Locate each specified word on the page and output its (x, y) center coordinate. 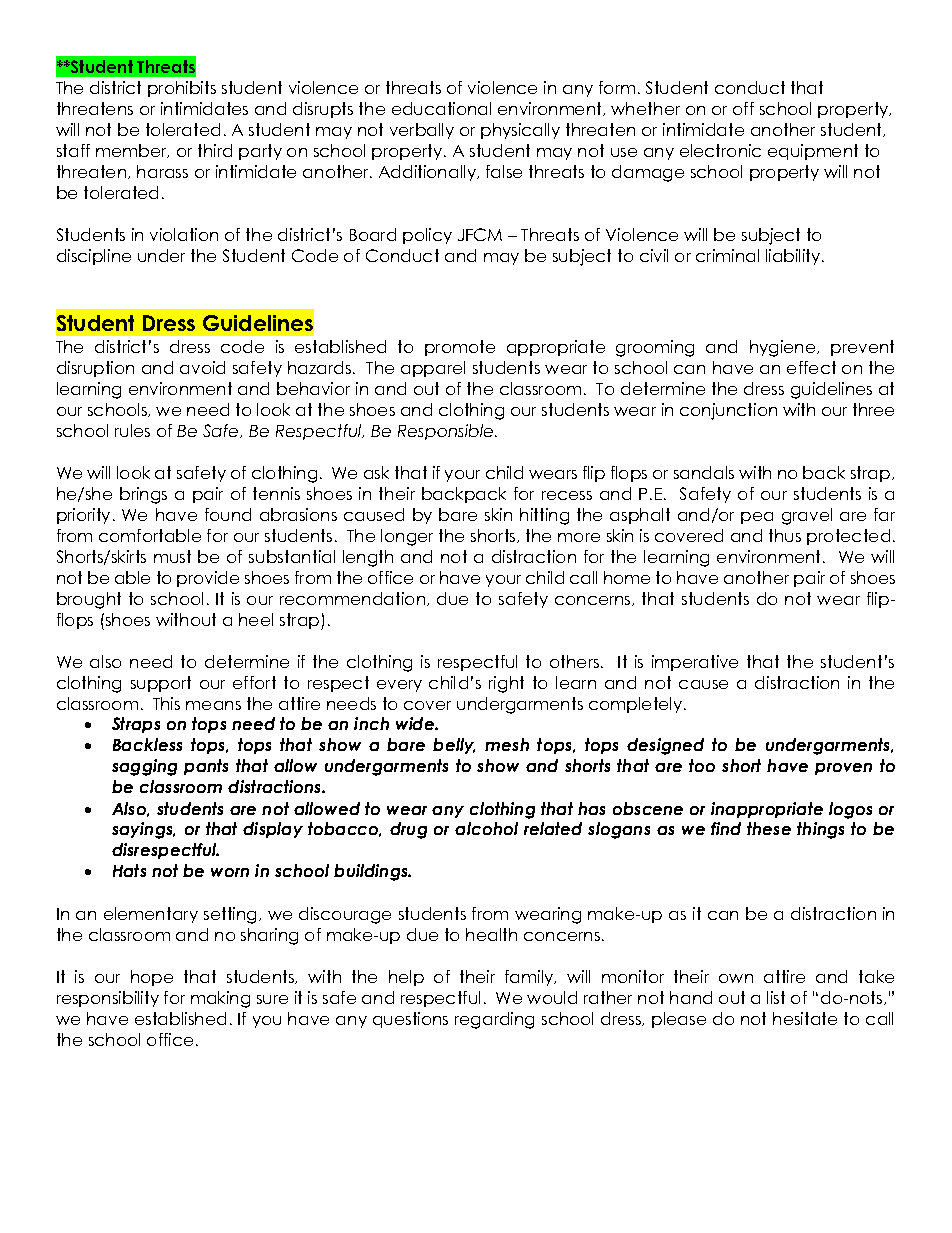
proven (843, 769)
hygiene (784, 348)
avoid (202, 367)
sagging (144, 767)
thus (785, 535)
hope (152, 978)
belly (454, 746)
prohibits (182, 89)
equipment (813, 152)
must (172, 556)
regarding (494, 1020)
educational (441, 108)
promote (460, 348)
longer (407, 537)
